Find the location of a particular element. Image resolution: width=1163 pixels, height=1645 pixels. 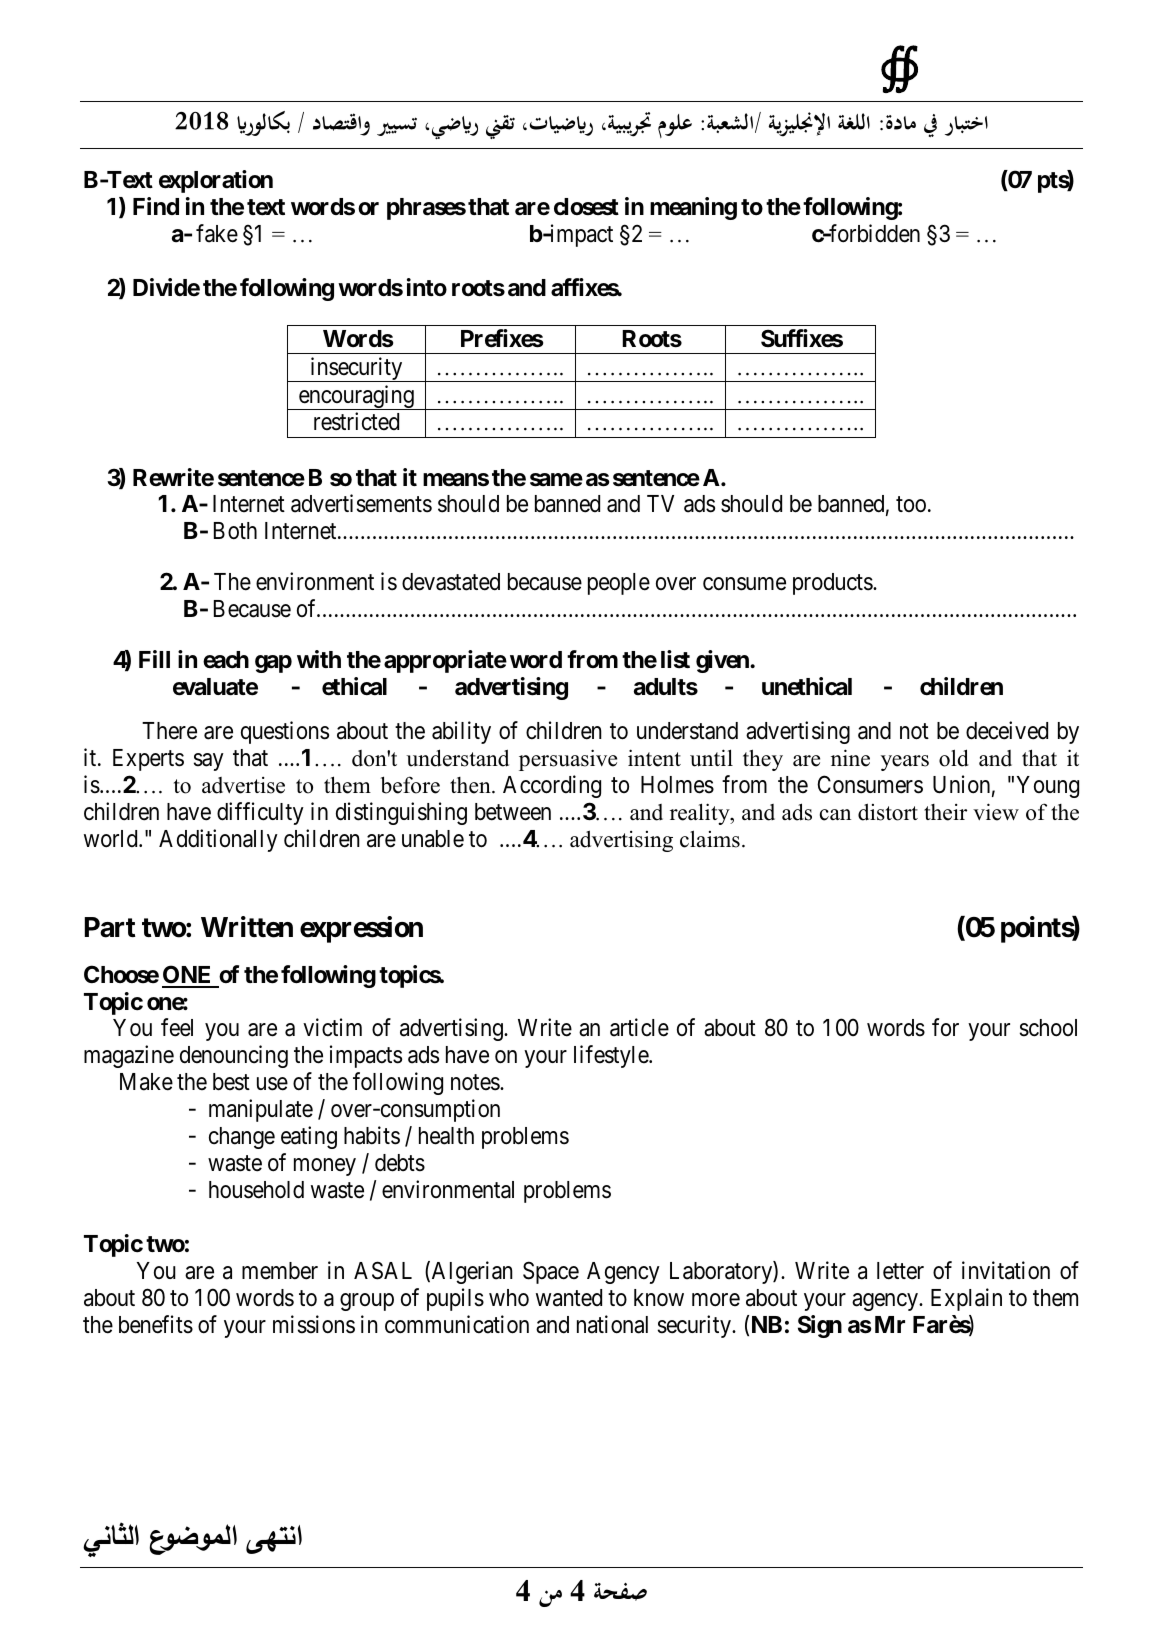

member is located at coordinates (280, 1271).
